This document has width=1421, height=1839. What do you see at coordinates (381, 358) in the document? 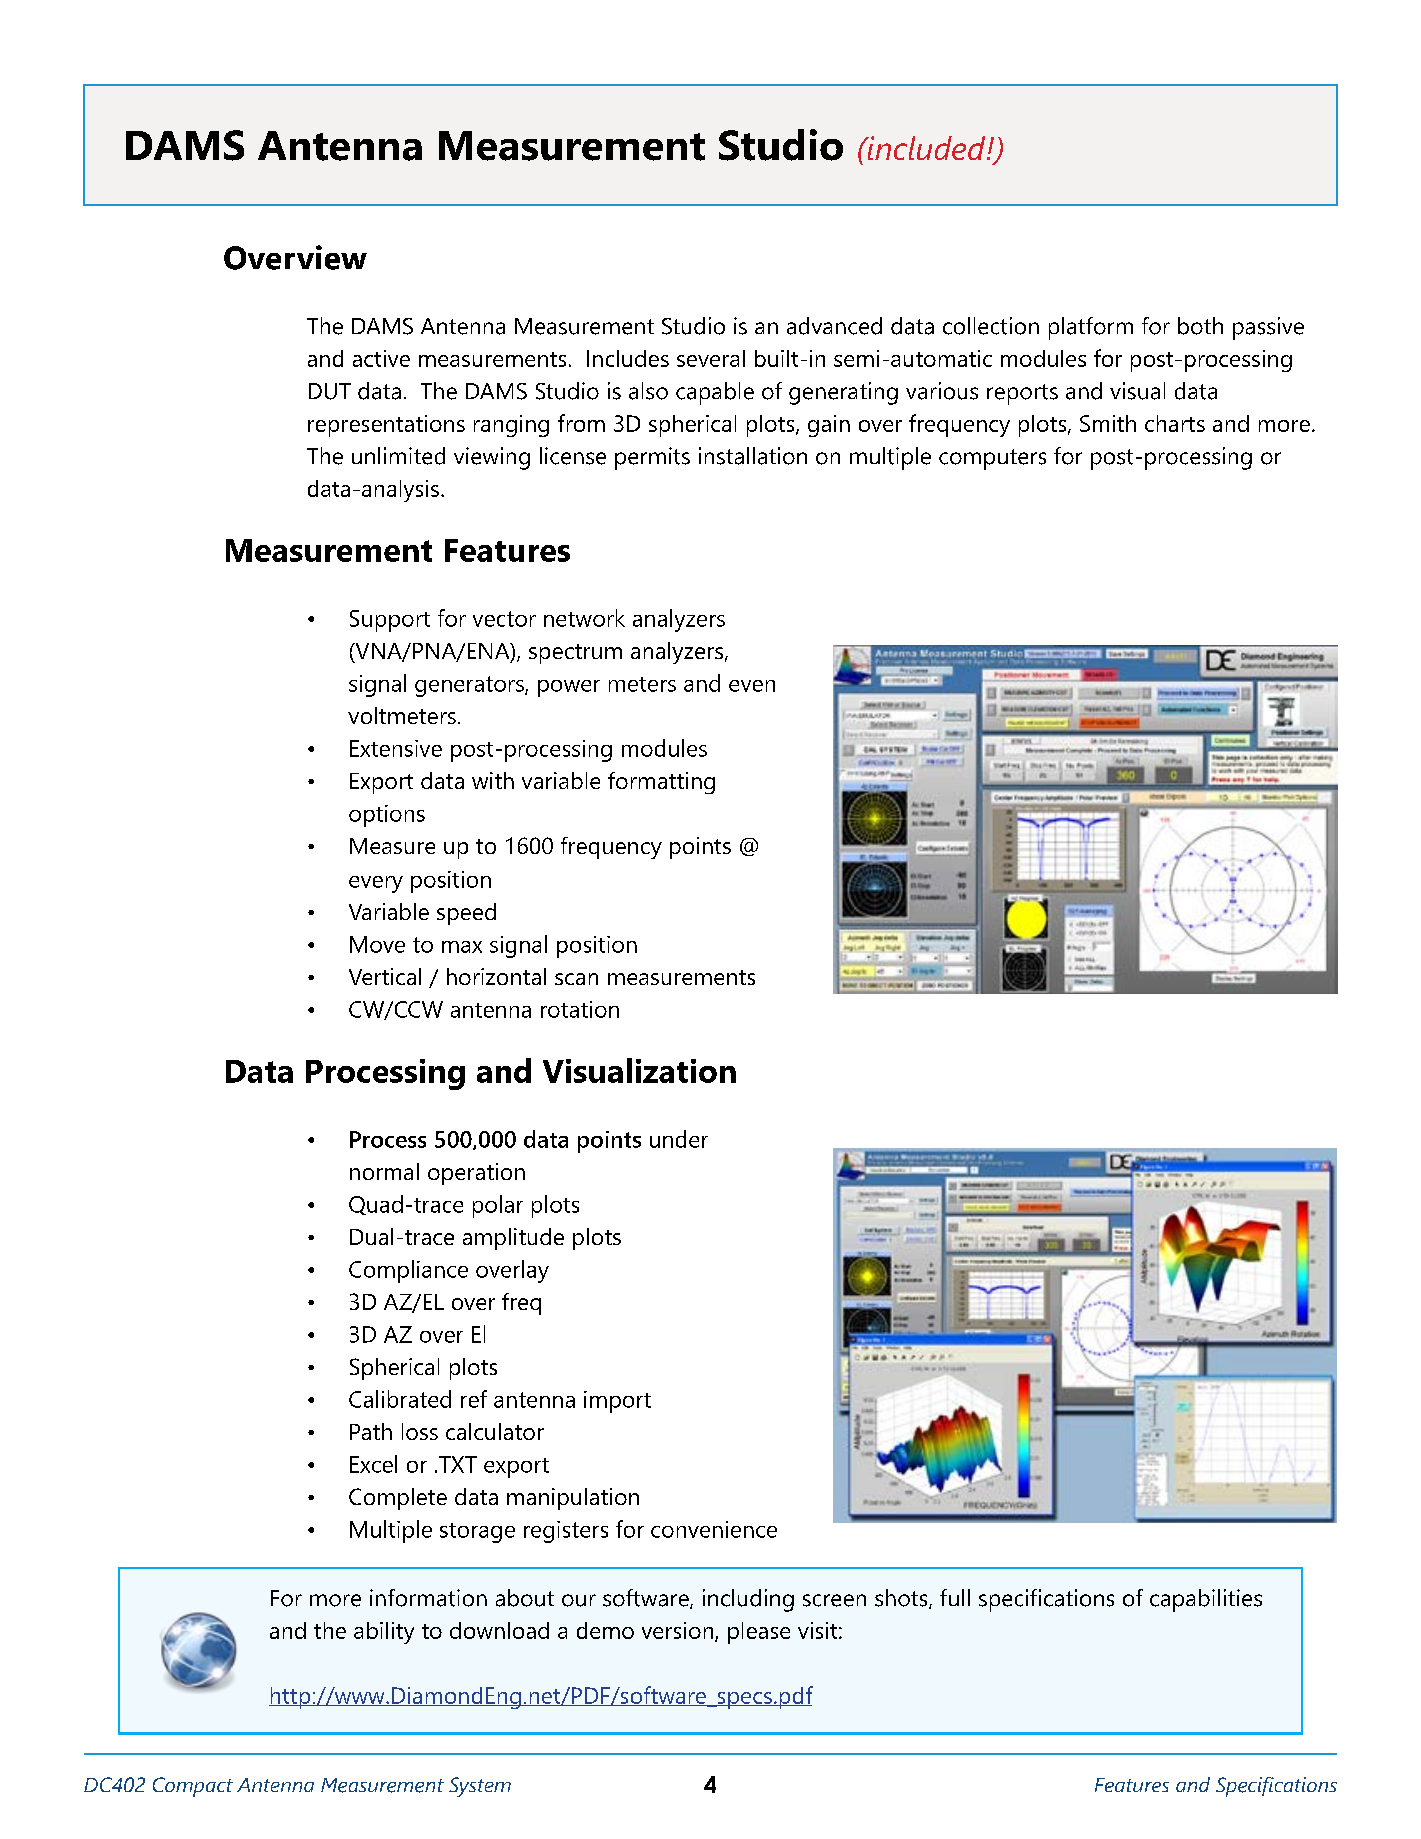
I see `active` at bounding box center [381, 358].
